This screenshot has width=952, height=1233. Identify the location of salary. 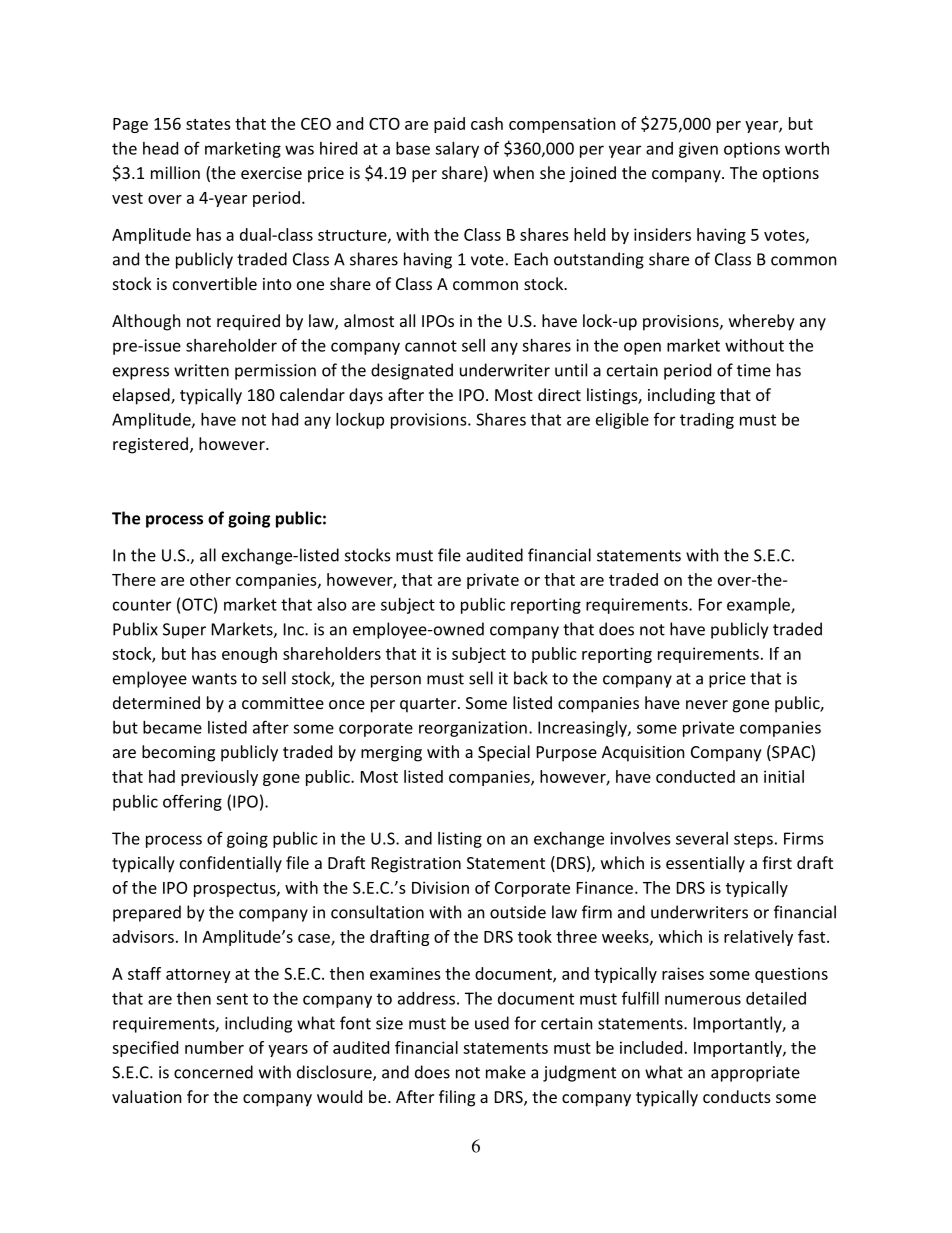
(457, 150).
